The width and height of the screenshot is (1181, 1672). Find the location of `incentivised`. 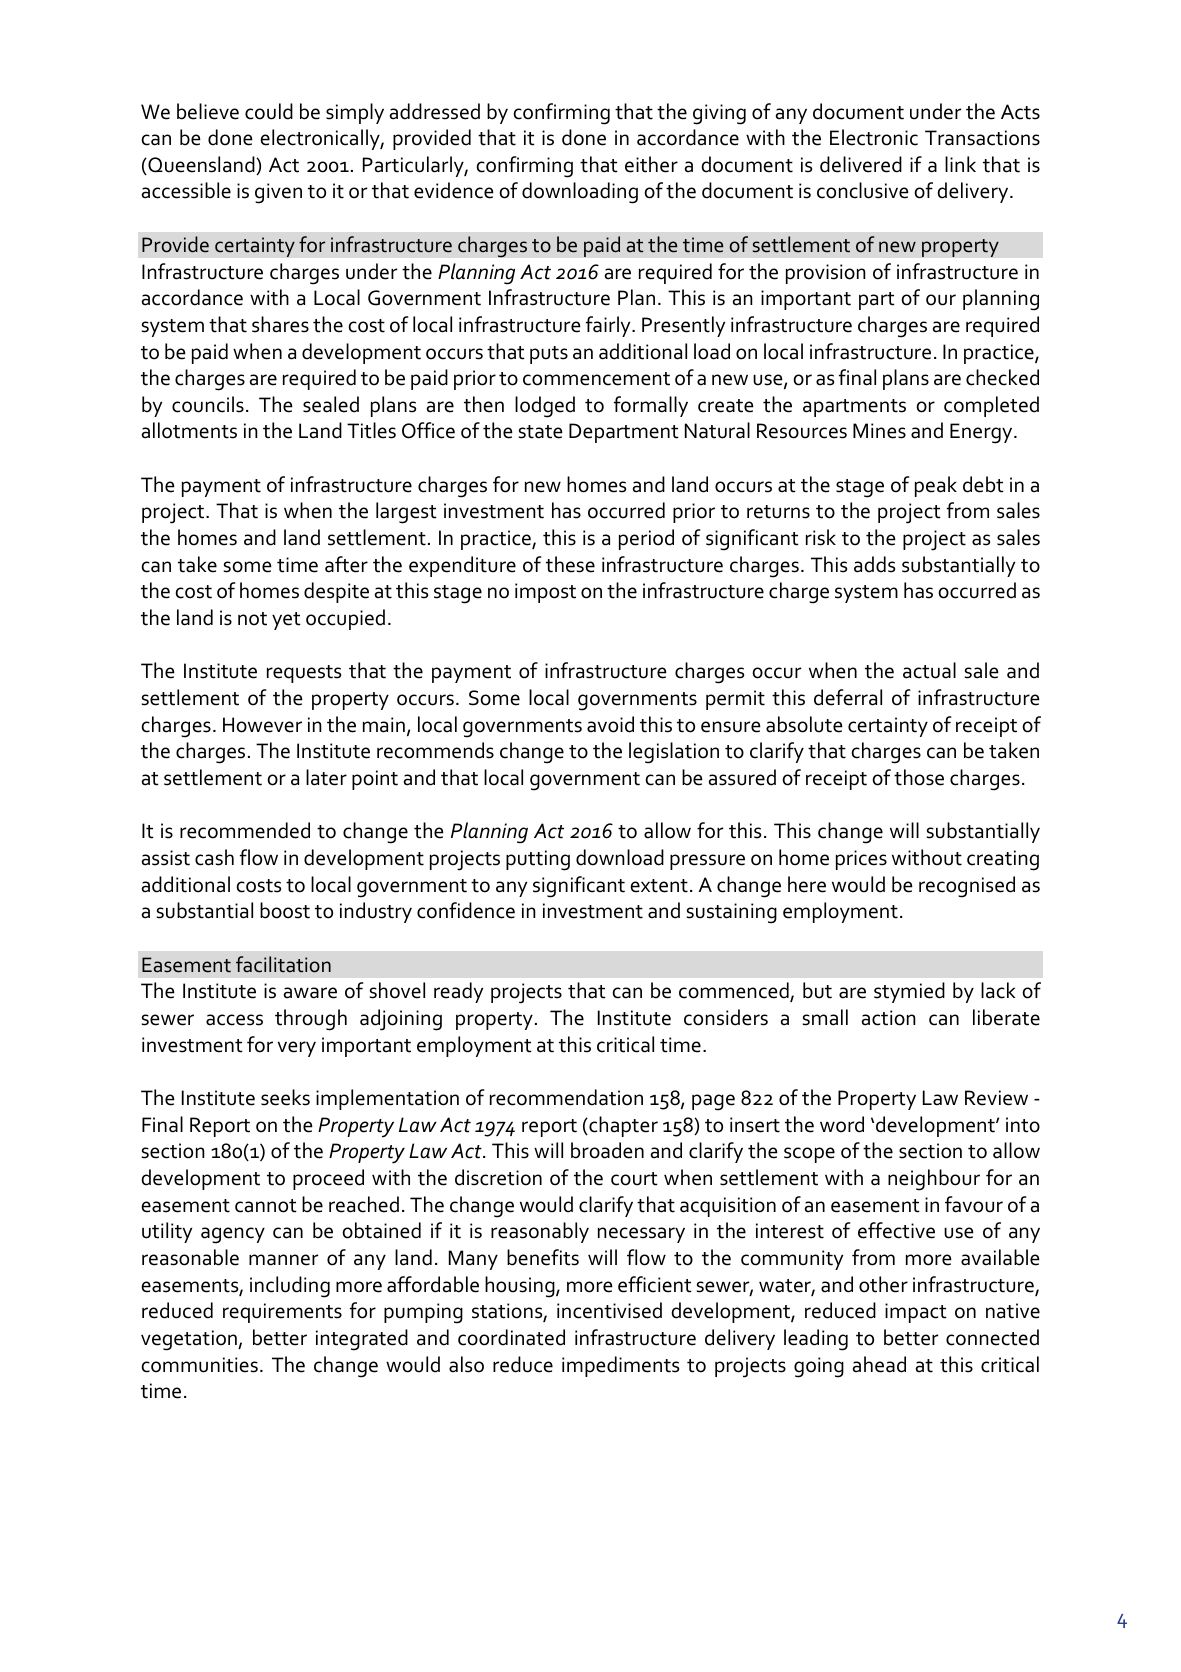

incentivised is located at coordinates (609, 1310).
